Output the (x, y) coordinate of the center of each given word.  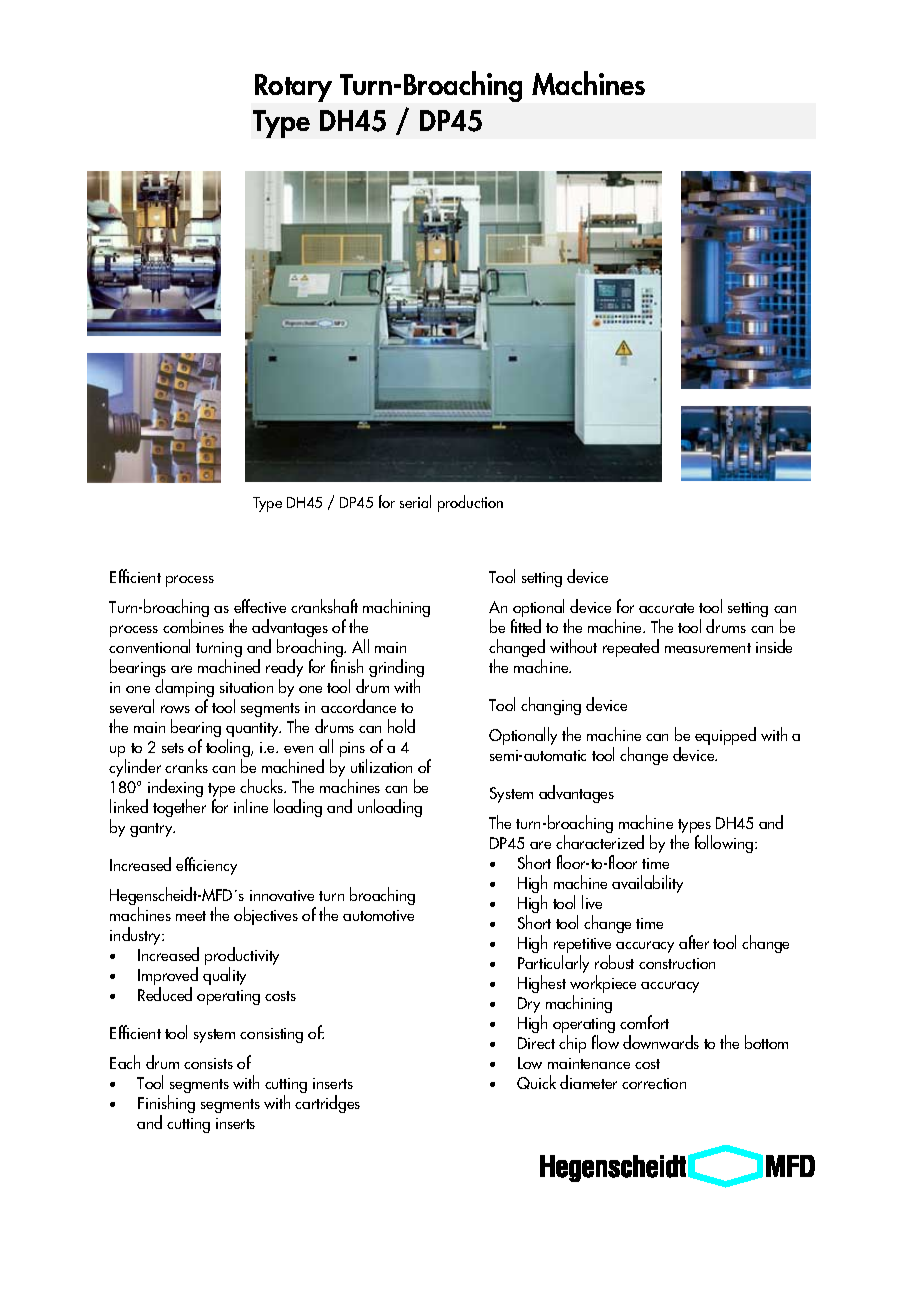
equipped (725, 736)
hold (401, 726)
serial (415, 501)
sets (173, 748)
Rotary (293, 88)
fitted (526, 626)
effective (260, 606)
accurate (666, 608)
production (470, 503)
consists (208, 1063)
